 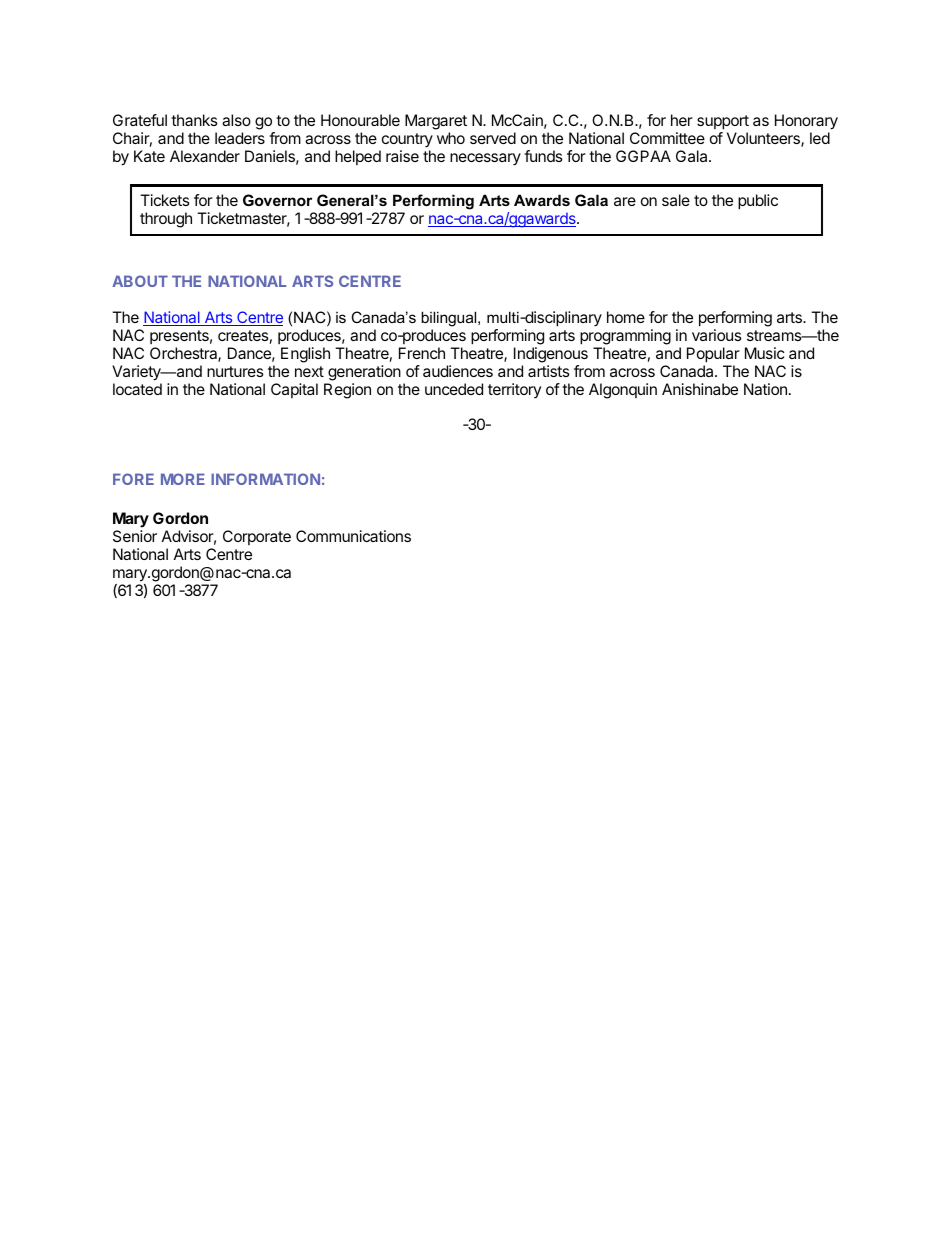 What do you see at coordinates (717, 335) in the screenshot?
I see `various` at bounding box center [717, 335].
